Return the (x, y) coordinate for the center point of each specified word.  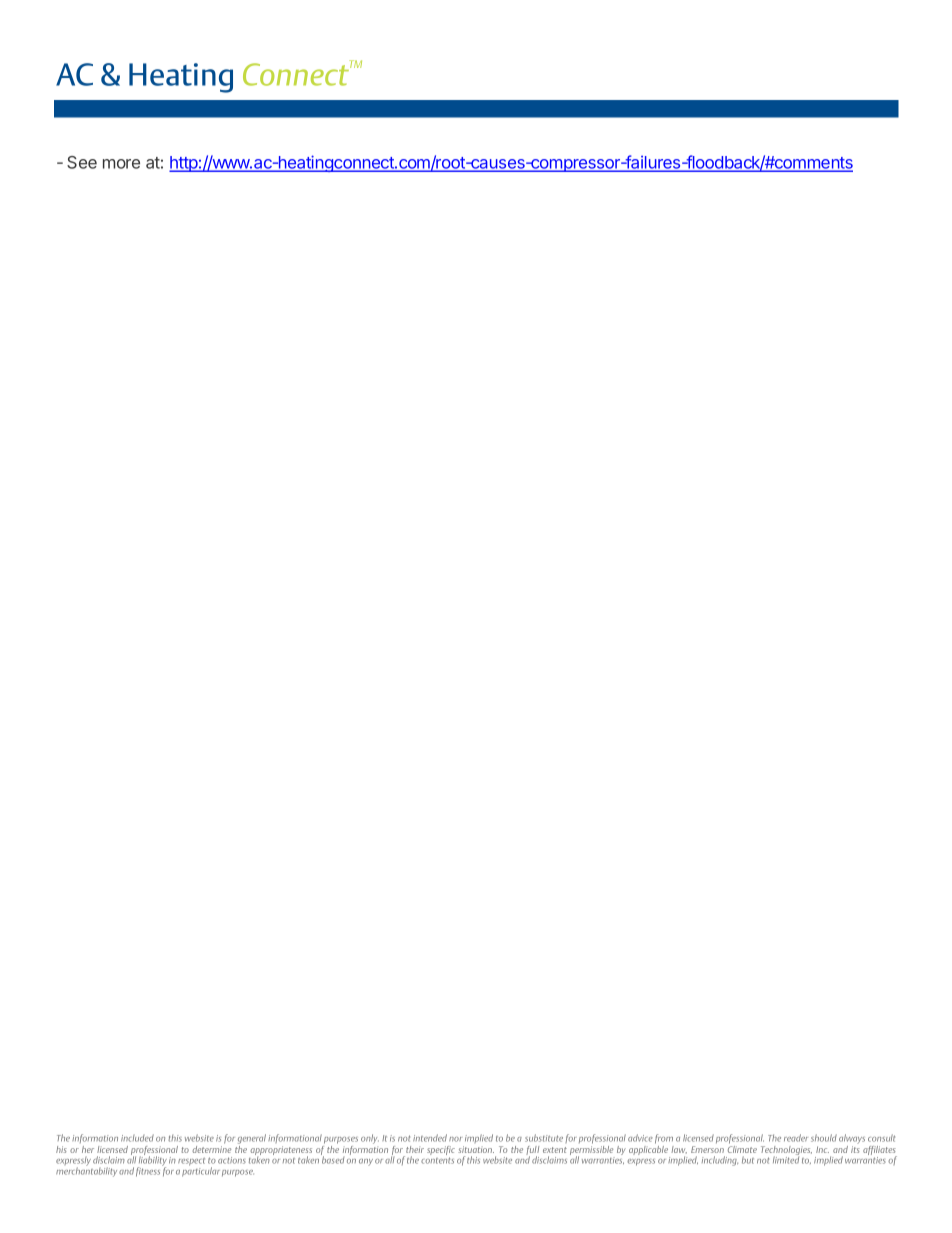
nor (455, 1139)
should (824, 1138)
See (82, 162)
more (121, 164)
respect (191, 1162)
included (137, 1138)
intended (430, 1138)
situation (476, 1149)
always (852, 1140)
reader (796, 1138)
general (252, 1140)
